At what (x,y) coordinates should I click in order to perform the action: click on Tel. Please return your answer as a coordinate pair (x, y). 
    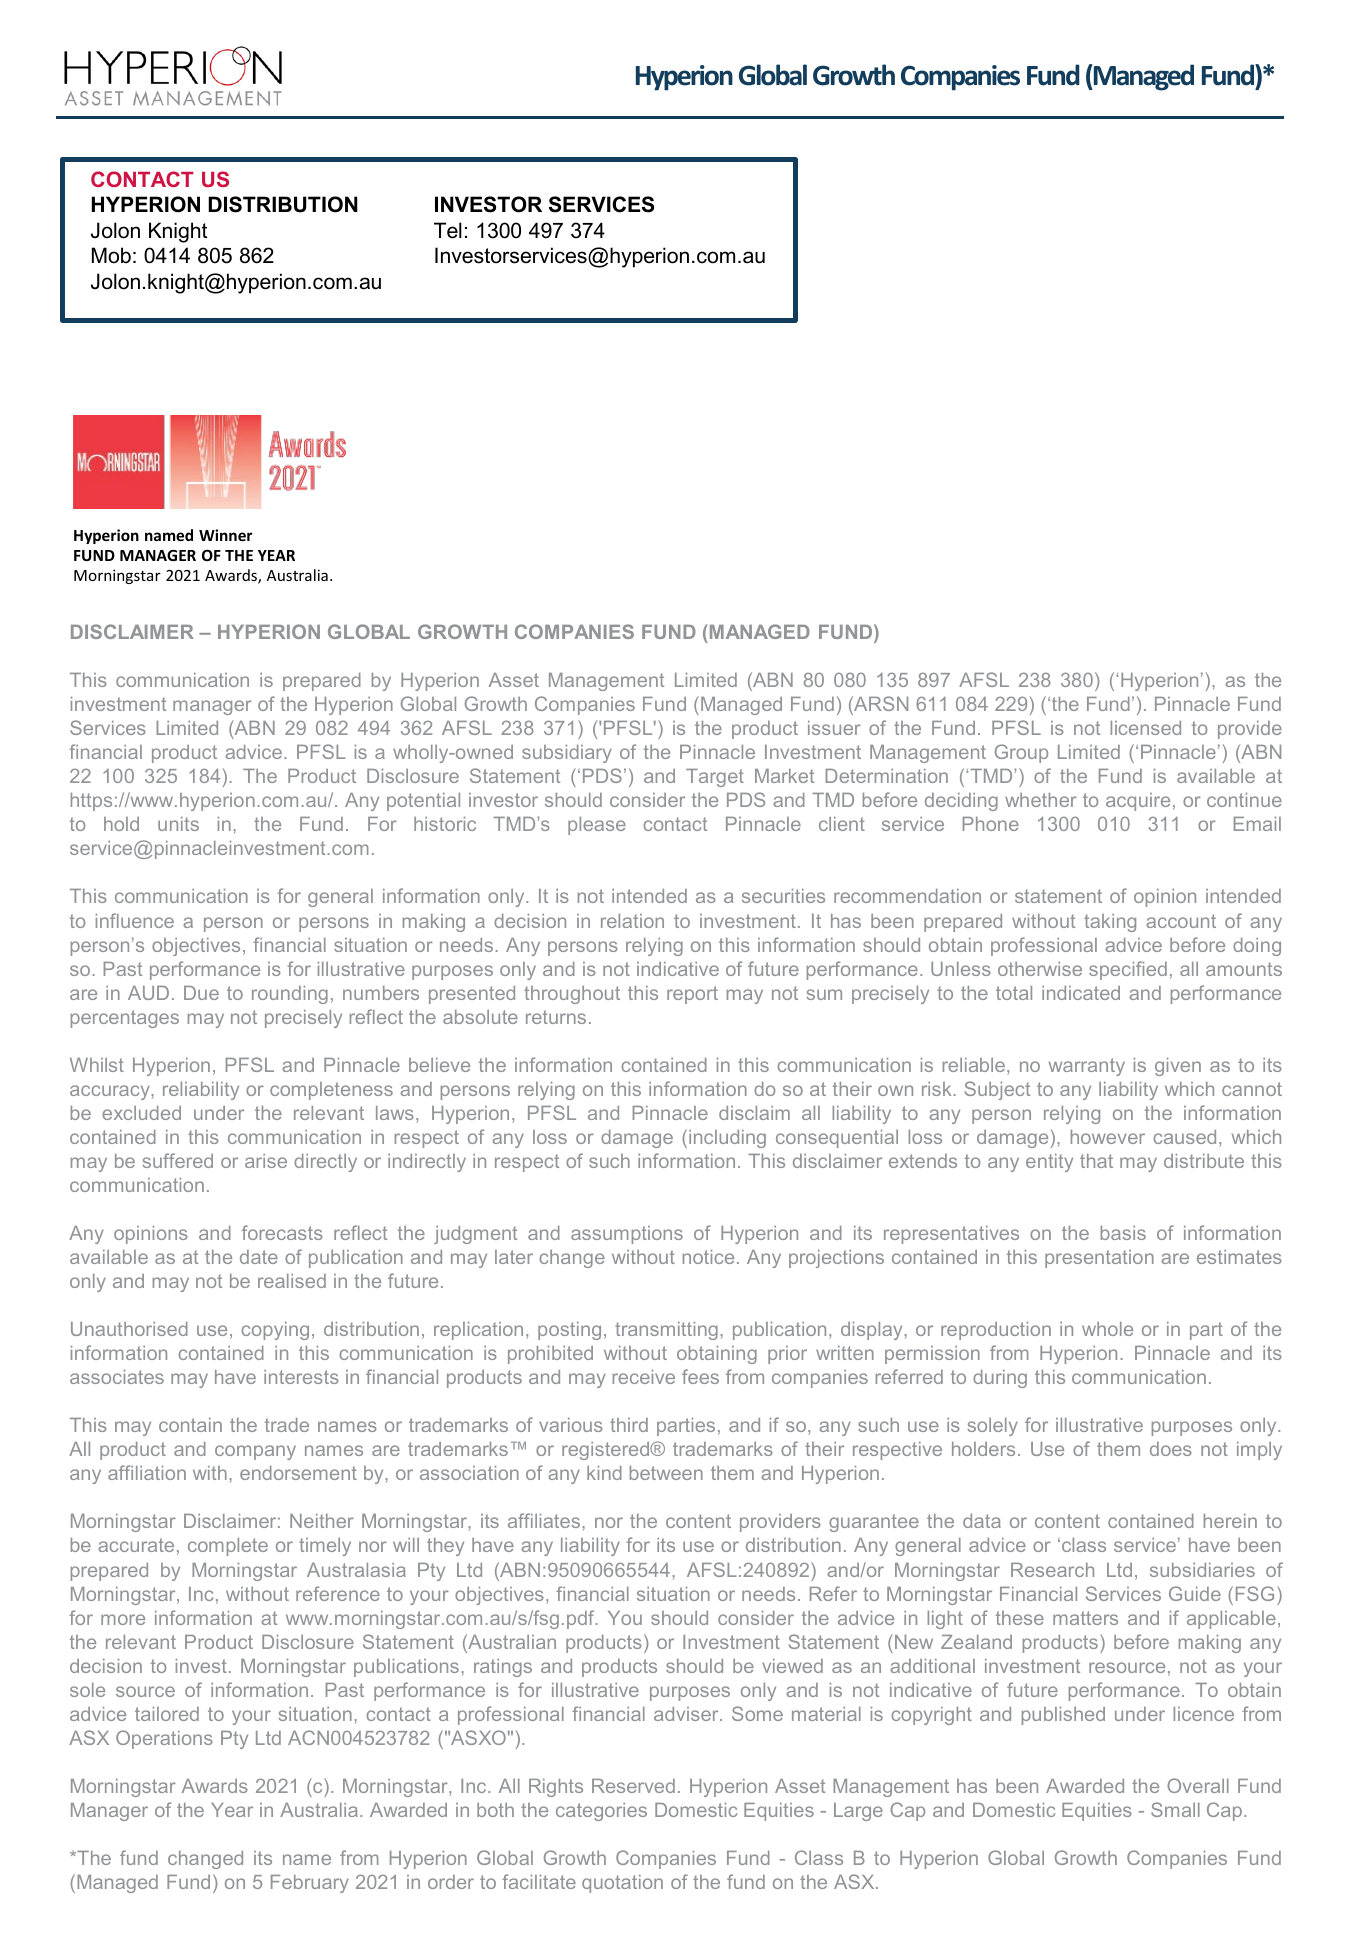
    Looking at the image, I should click on (448, 230).
